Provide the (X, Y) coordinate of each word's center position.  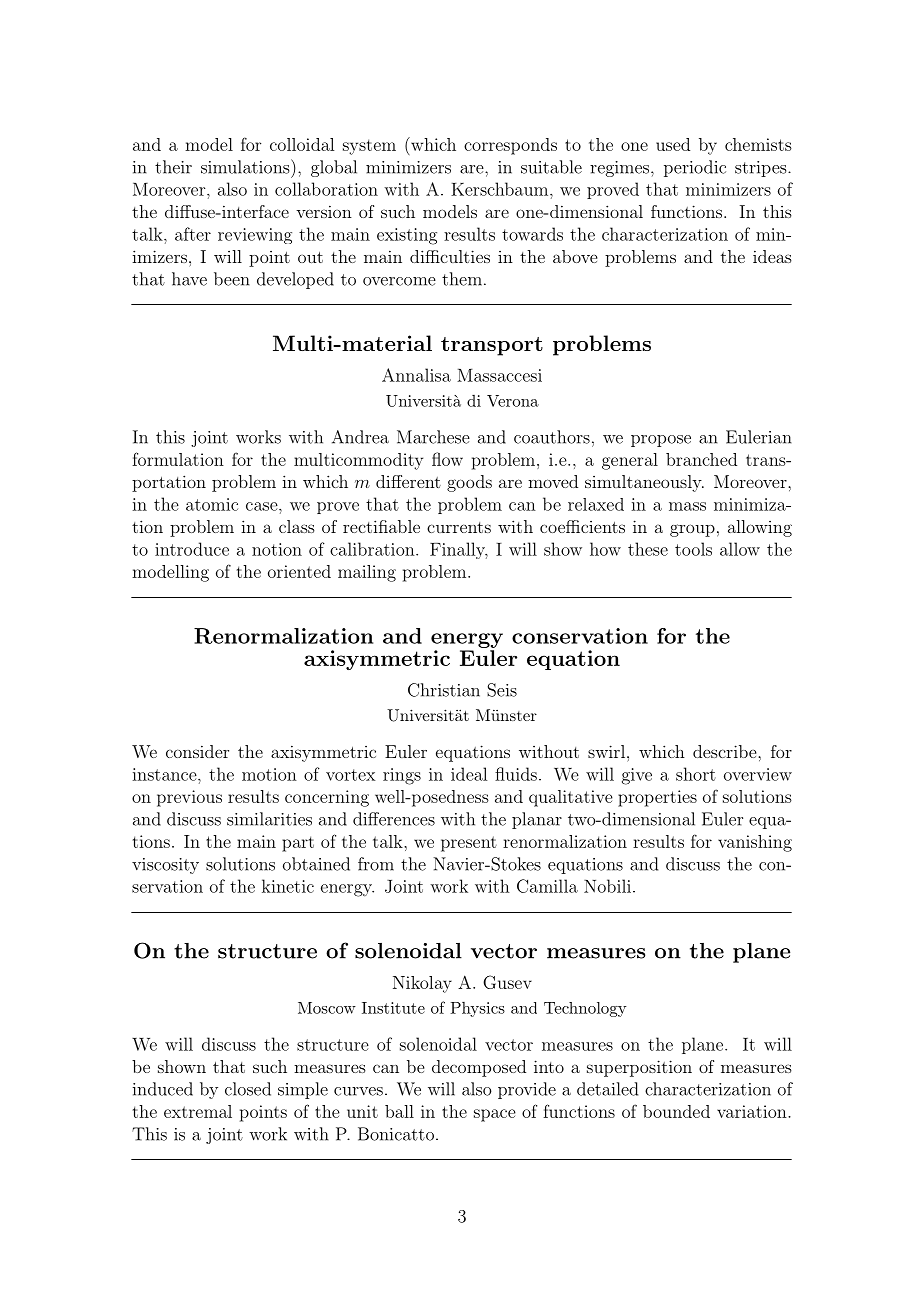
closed (248, 1089)
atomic (212, 504)
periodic (695, 168)
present (469, 844)
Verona (513, 401)
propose (661, 441)
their (173, 167)
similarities (269, 819)
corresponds (510, 146)
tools (693, 549)
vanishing (755, 843)
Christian (444, 690)
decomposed (479, 1068)
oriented (299, 571)
